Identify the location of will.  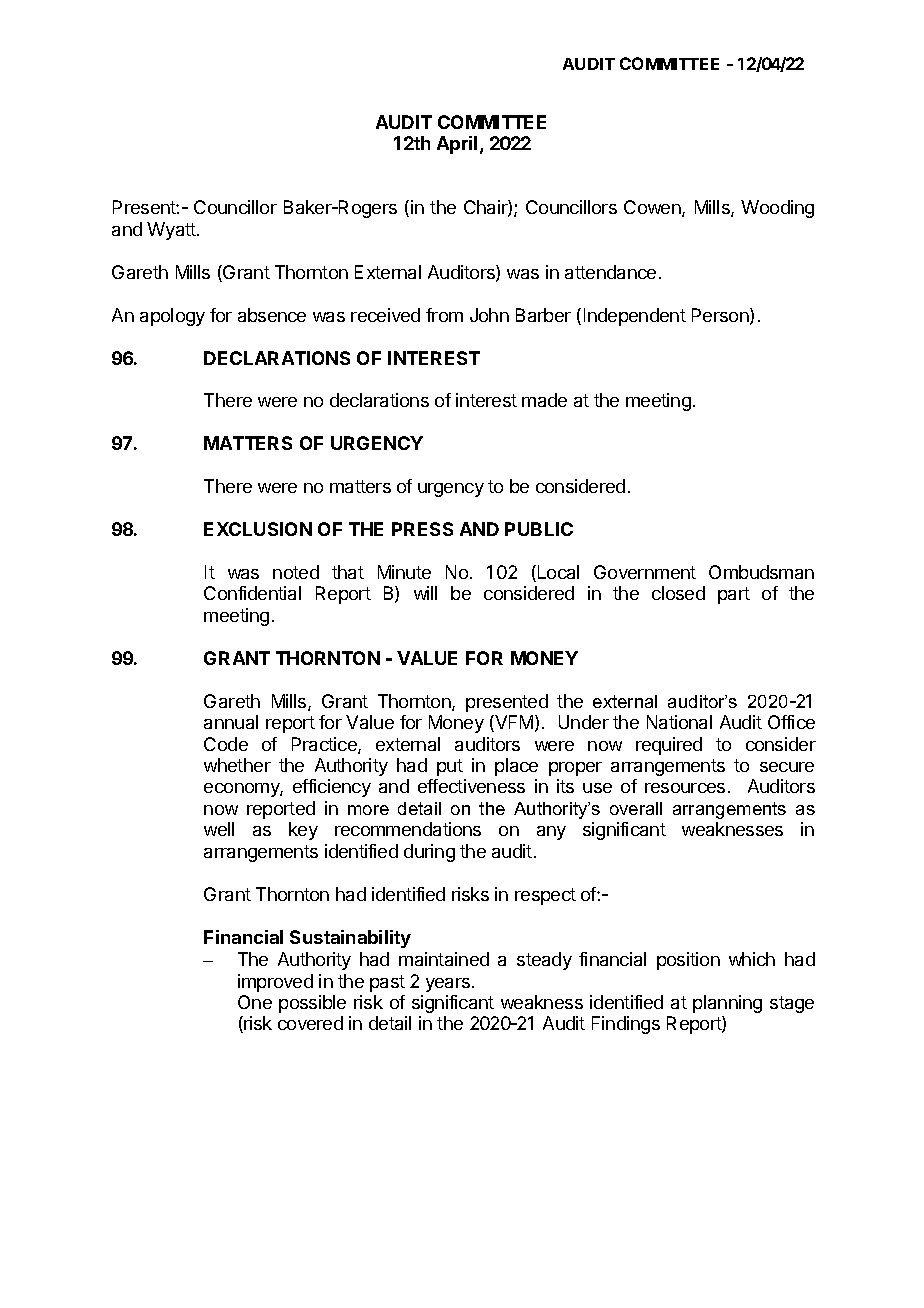
(425, 593).
